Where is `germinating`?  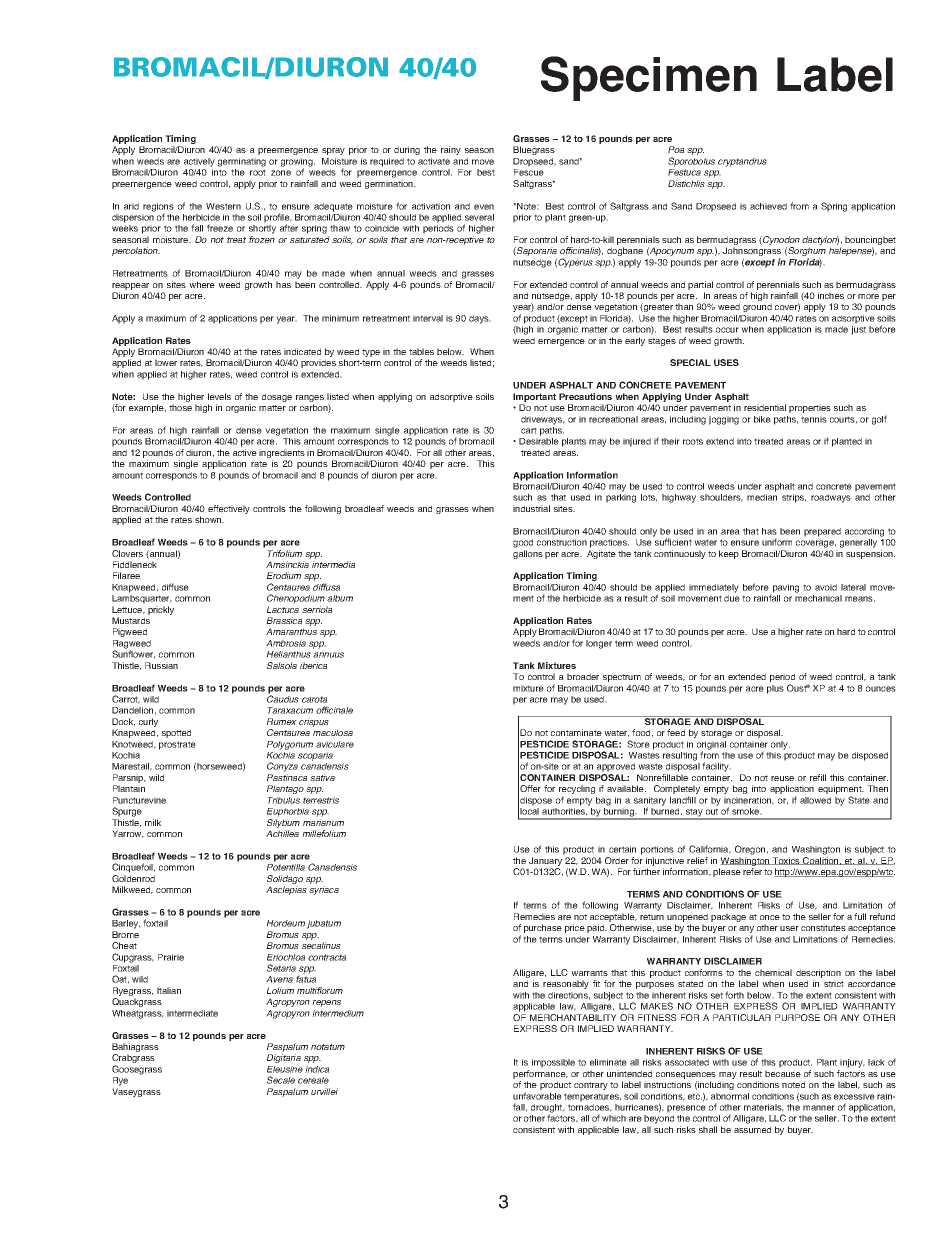
germinating is located at coordinates (242, 162).
